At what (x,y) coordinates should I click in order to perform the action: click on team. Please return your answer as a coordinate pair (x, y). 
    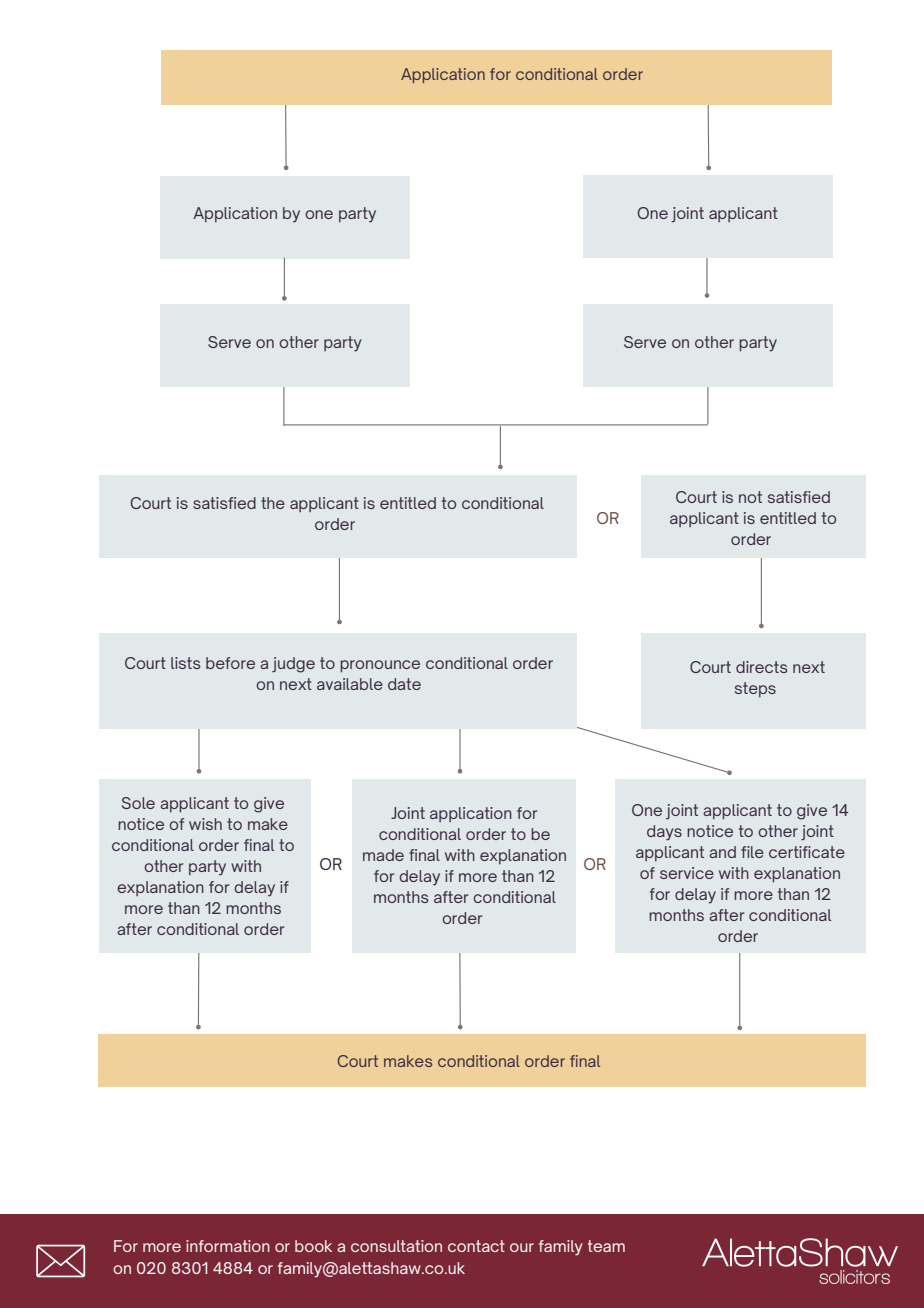
    Looking at the image, I should click on (606, 1246).
